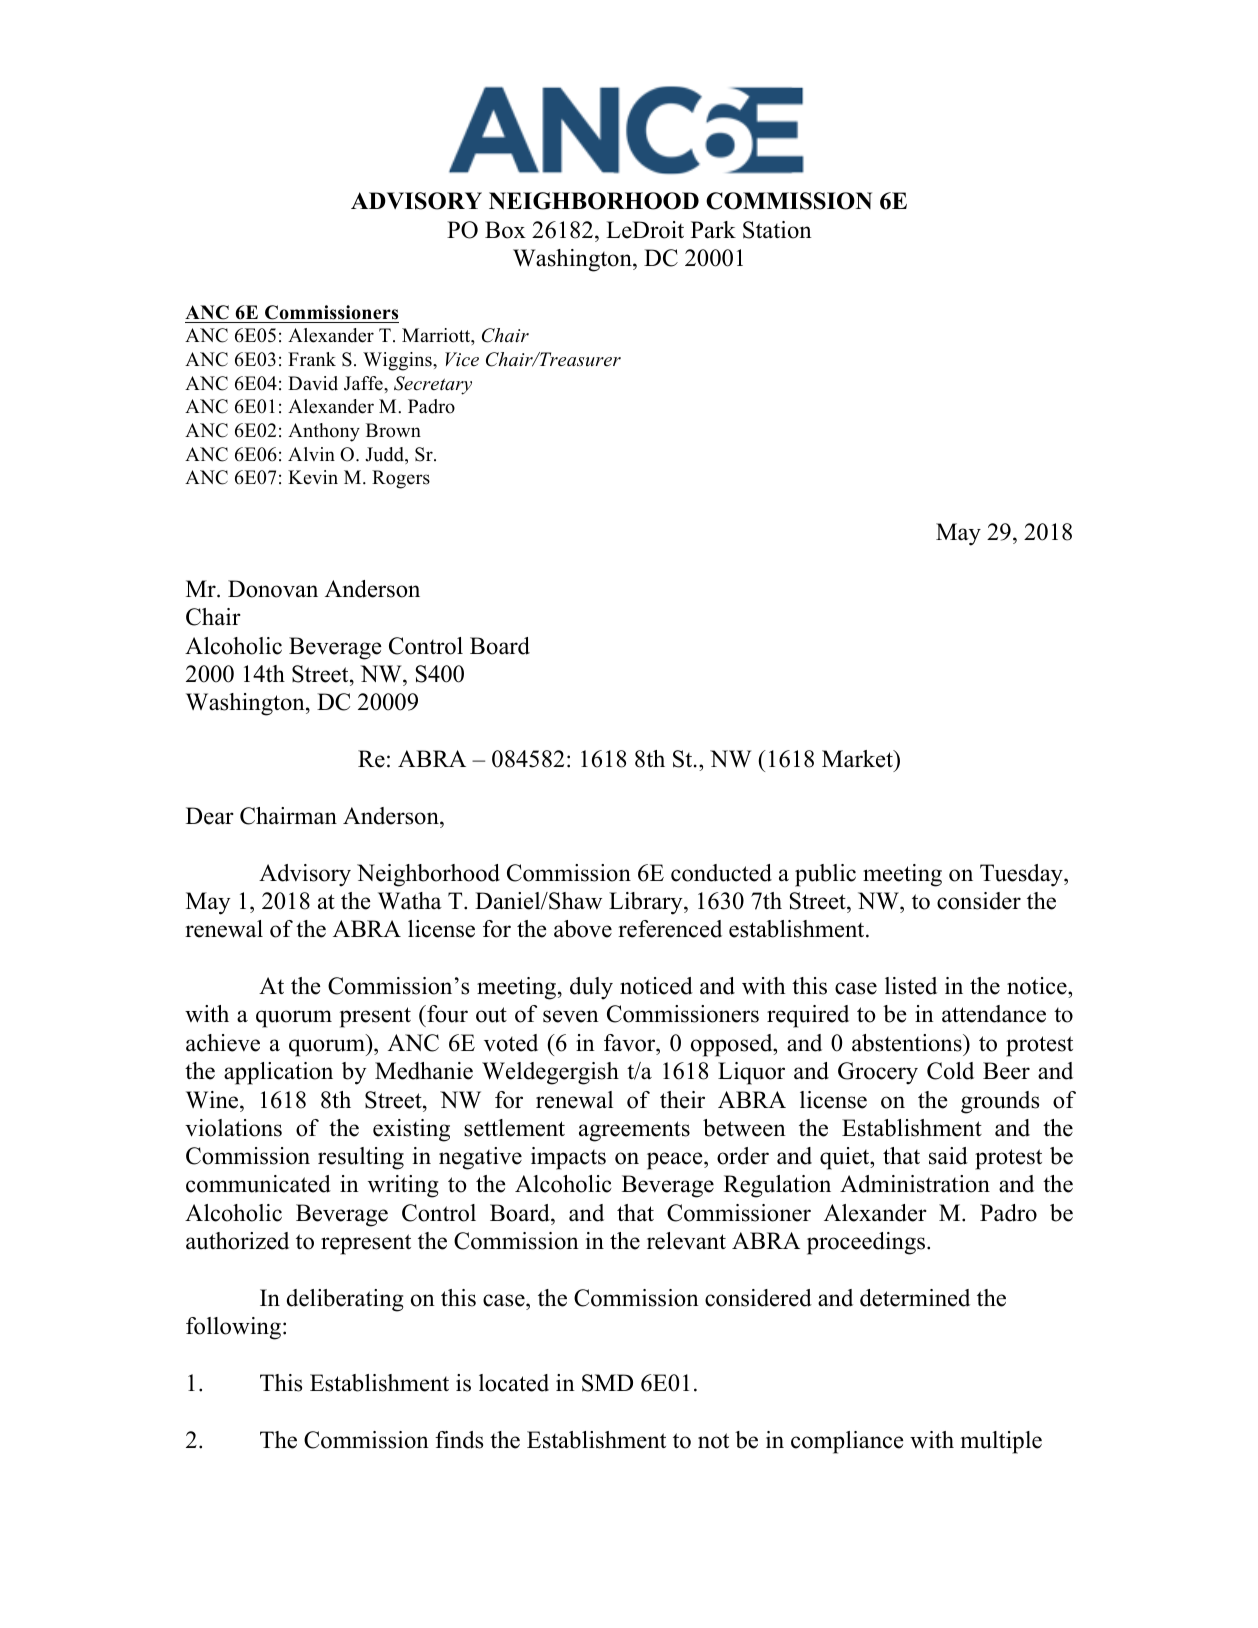  Describe the element at coordinates (908, 1043) in the screenshot. I see `abstentions` at that location.
